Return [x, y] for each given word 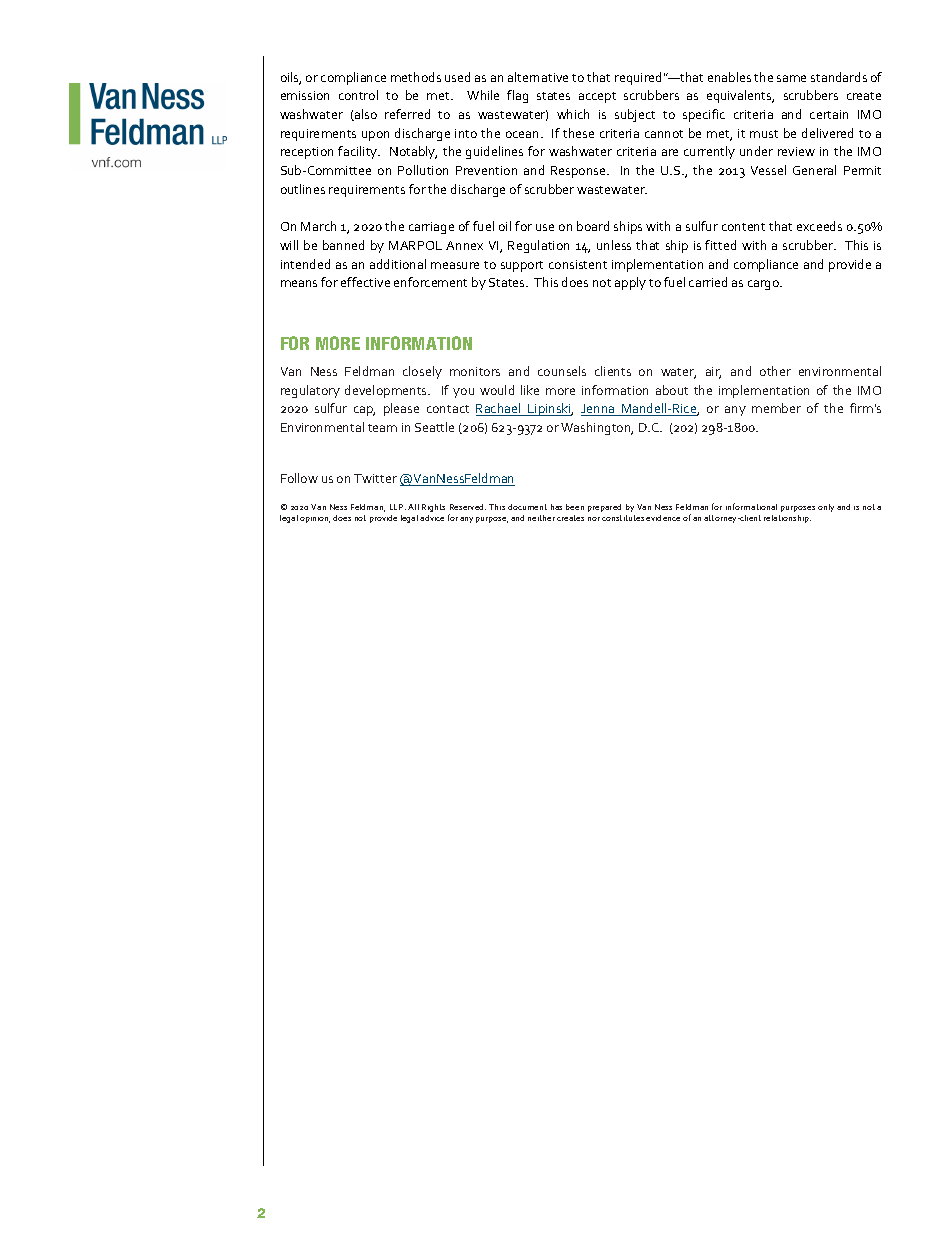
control [358, 95]
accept [597, 97]
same [791, 78]
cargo [765, 285]
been [575, 507]
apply [630, 283]
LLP [398, 507]
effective [365, 282]
